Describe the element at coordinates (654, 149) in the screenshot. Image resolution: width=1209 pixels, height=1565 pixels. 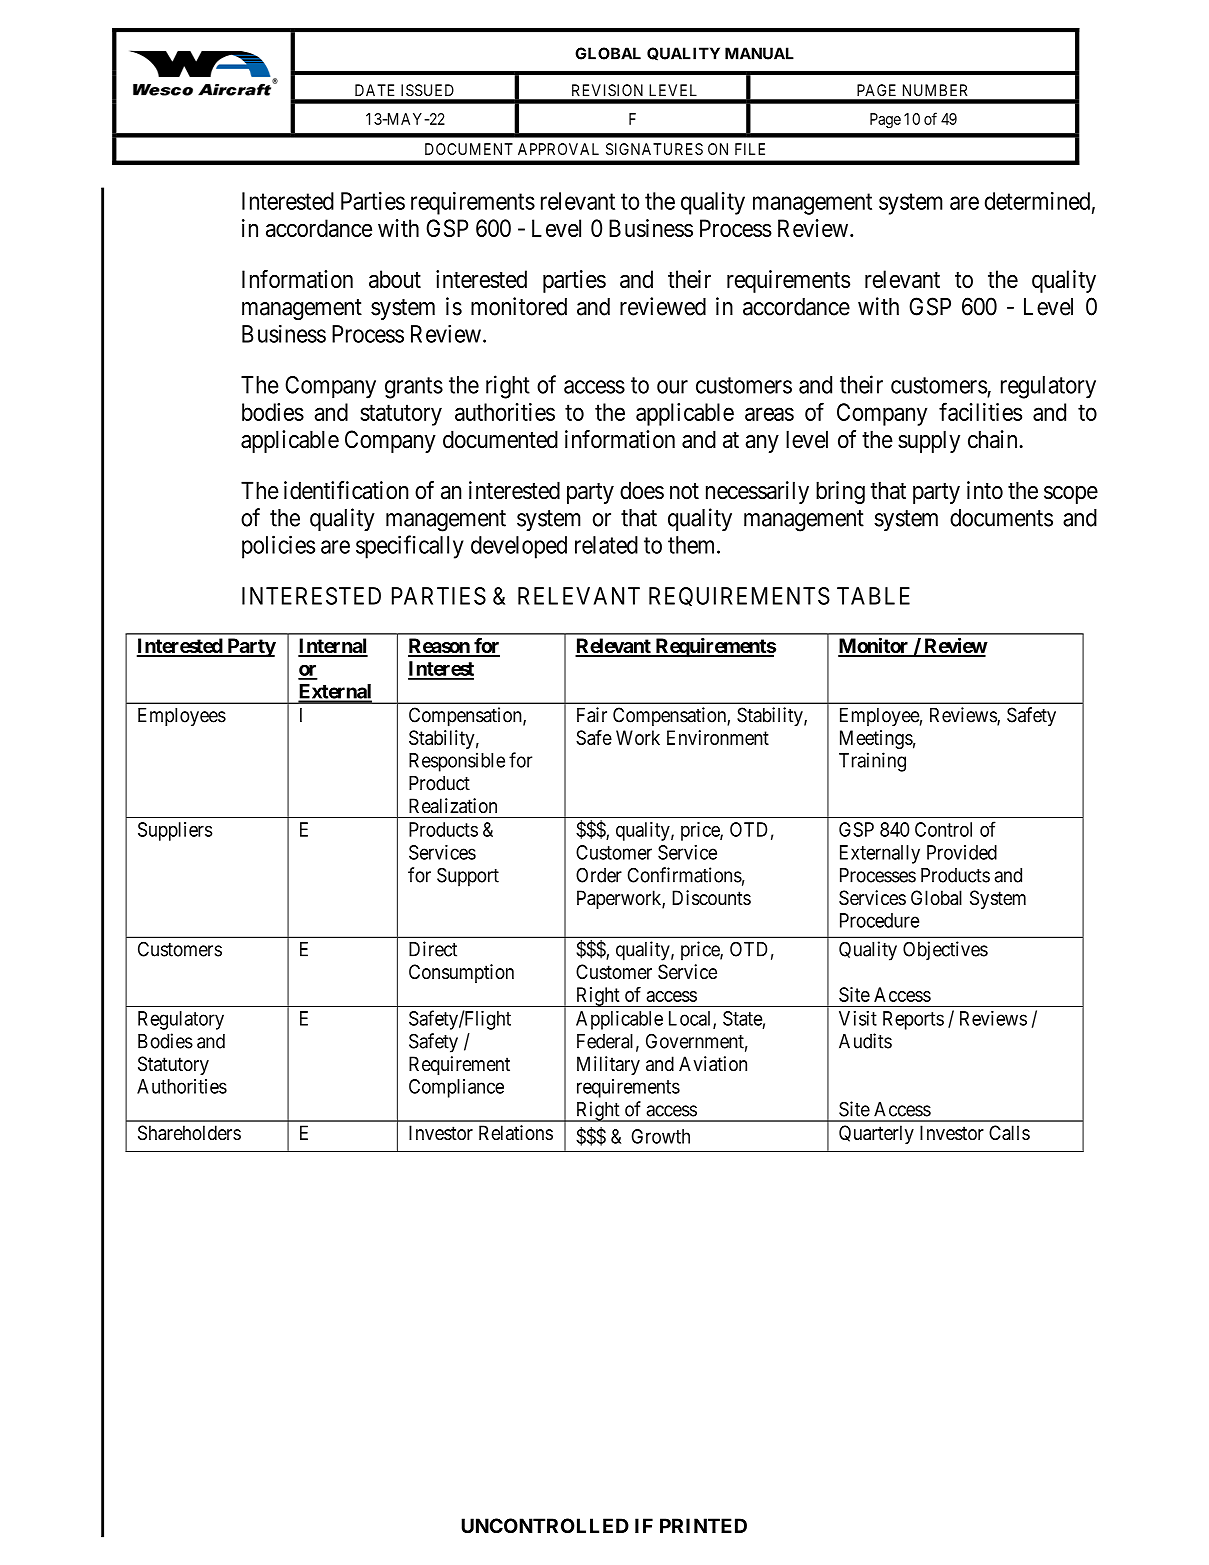
I see `SIGNATURES` at that location.
